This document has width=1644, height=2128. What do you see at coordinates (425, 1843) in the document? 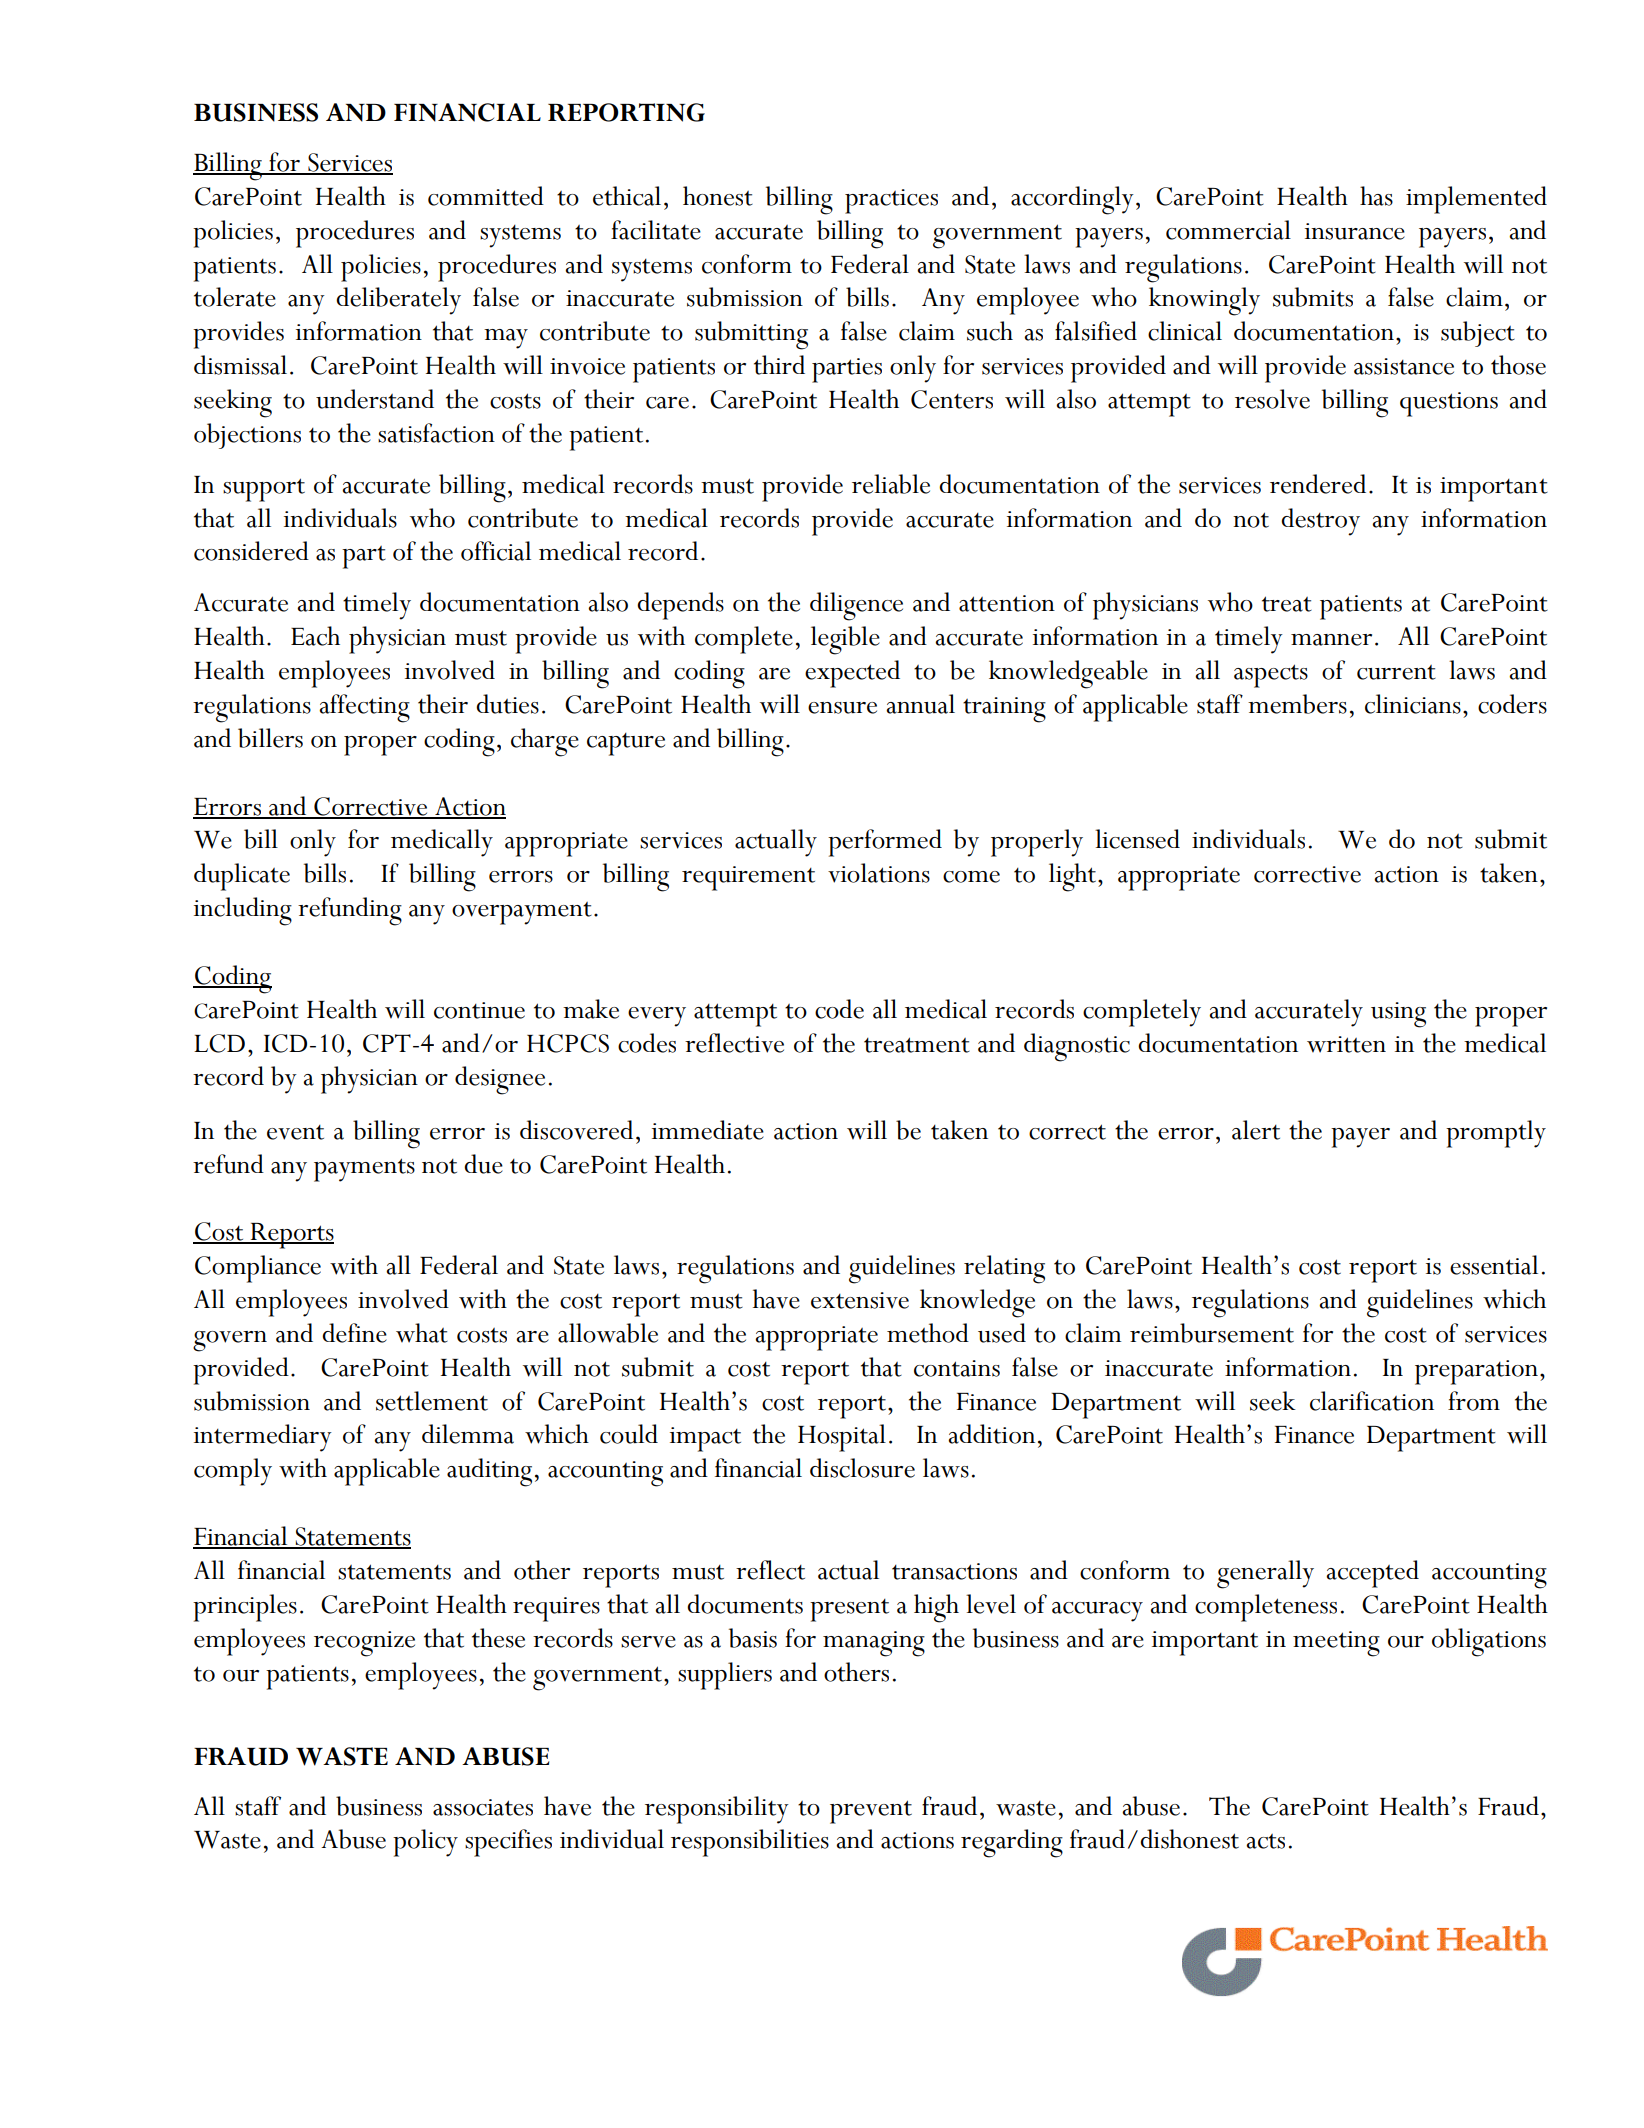
I see `policy` at bounding box center [425, 1843].
